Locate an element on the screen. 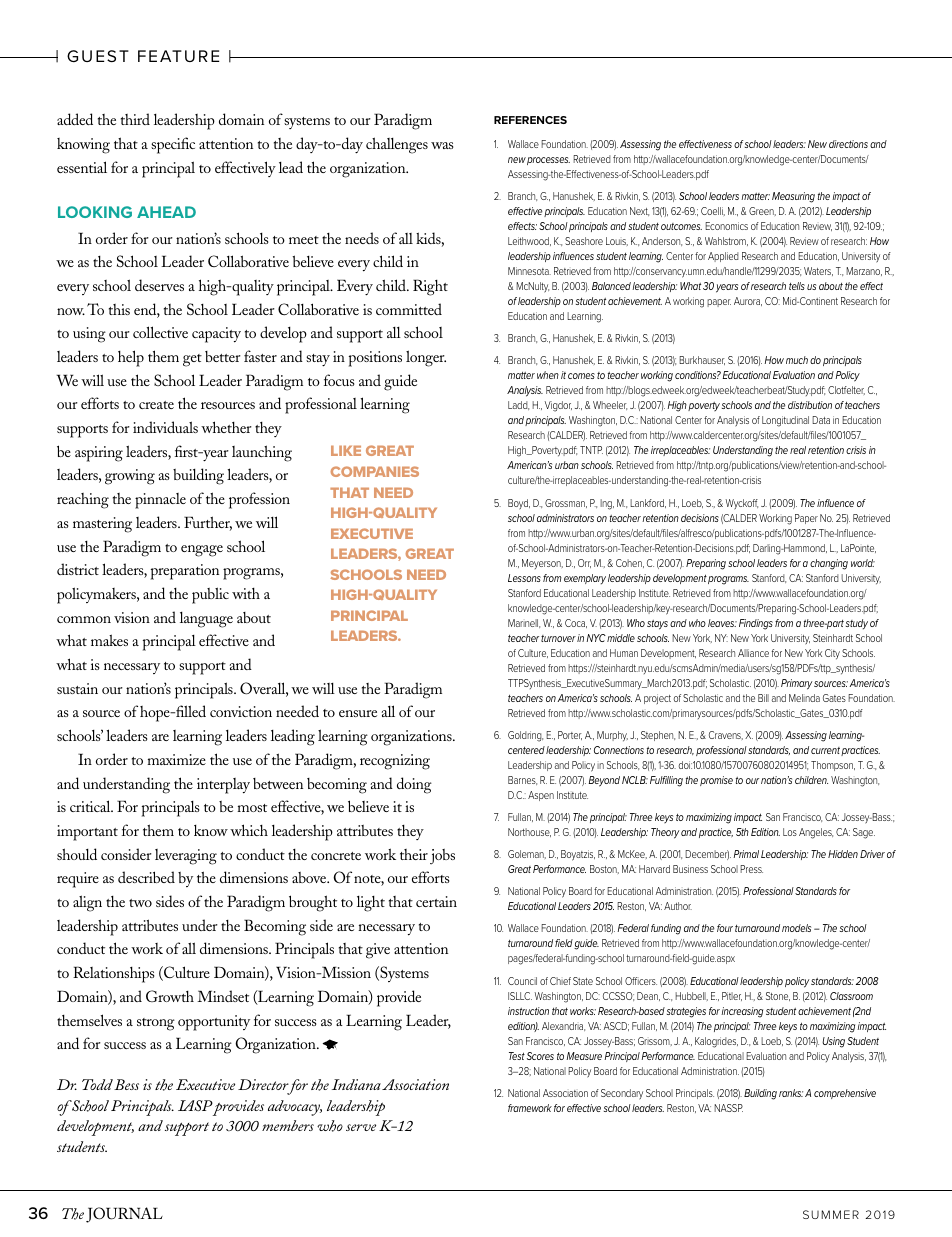  specific is located at coordinates (173, 145).
